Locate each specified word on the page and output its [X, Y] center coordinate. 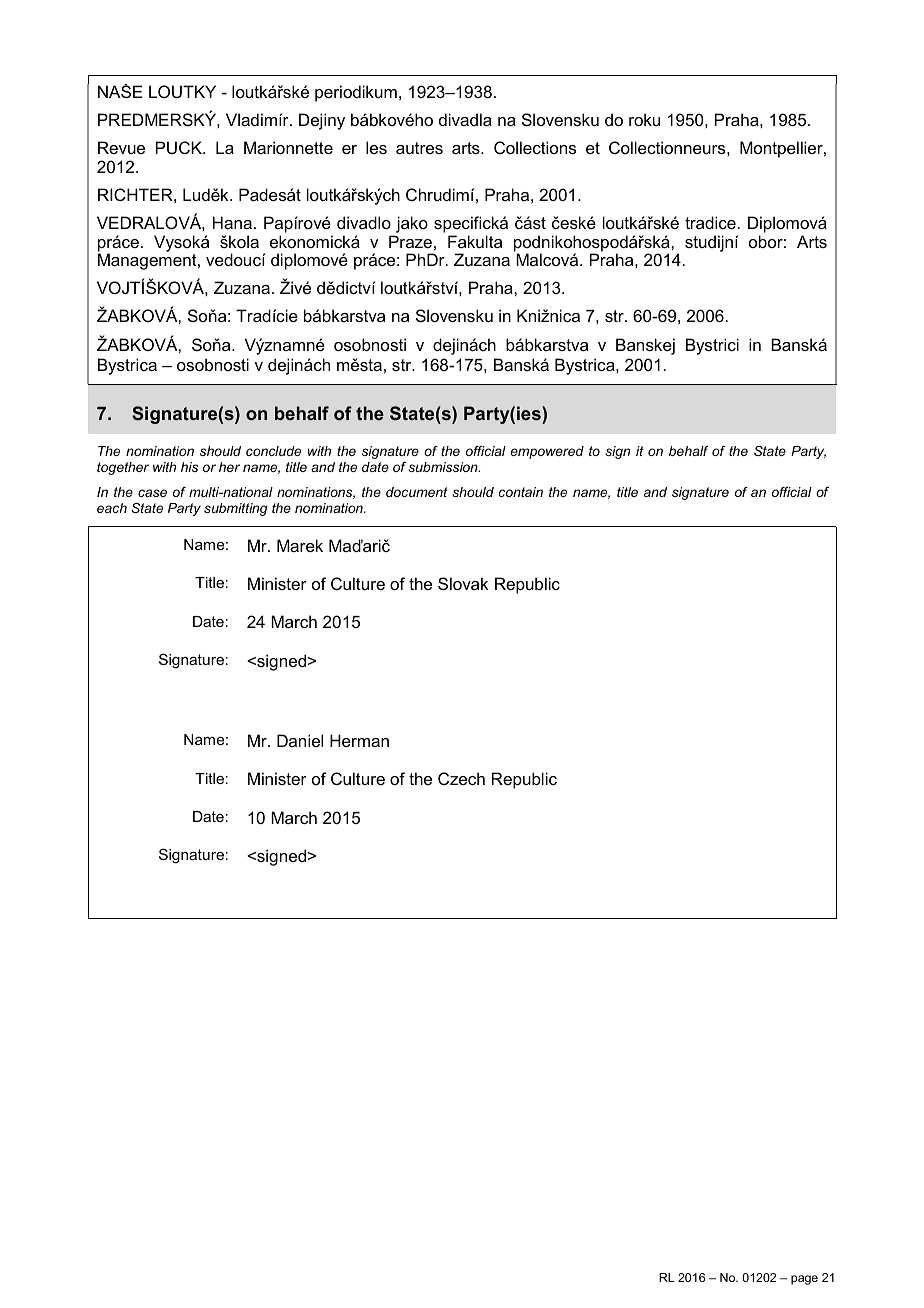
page [804, 1280]
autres [419, 148]
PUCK [180, 147]
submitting [236, 509]
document [417, 492]
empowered [547, 452]
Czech [461, 778]
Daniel [300, 740]
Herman [359, 740]
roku [644, 119]
